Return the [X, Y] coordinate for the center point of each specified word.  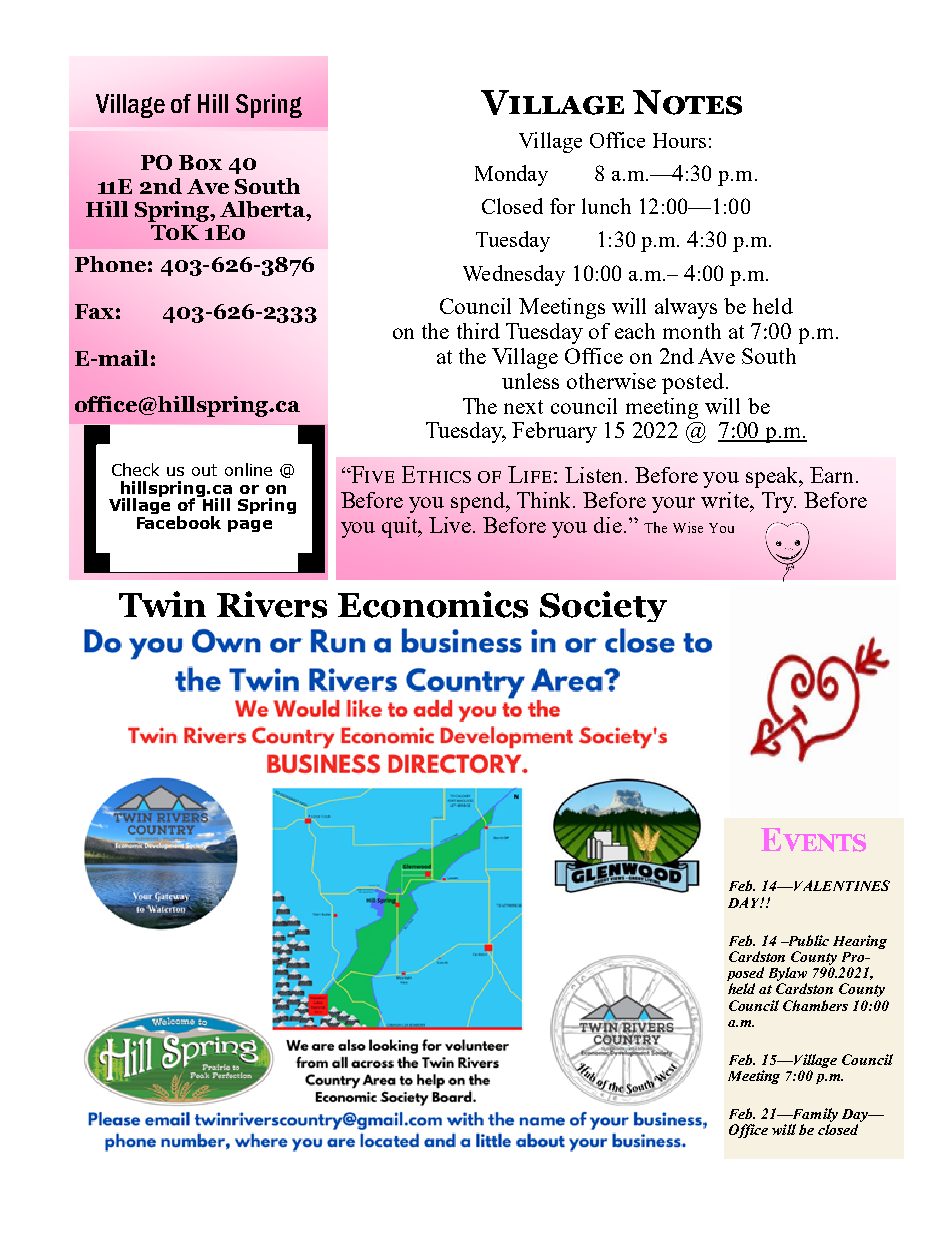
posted [693, 383]
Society [603, 606]
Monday [511, 175]
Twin [162, 604]
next [523, 407]
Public [807, 940]
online [248, 469]
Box [200, 162]
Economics [433, 604]
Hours [679, 140]
